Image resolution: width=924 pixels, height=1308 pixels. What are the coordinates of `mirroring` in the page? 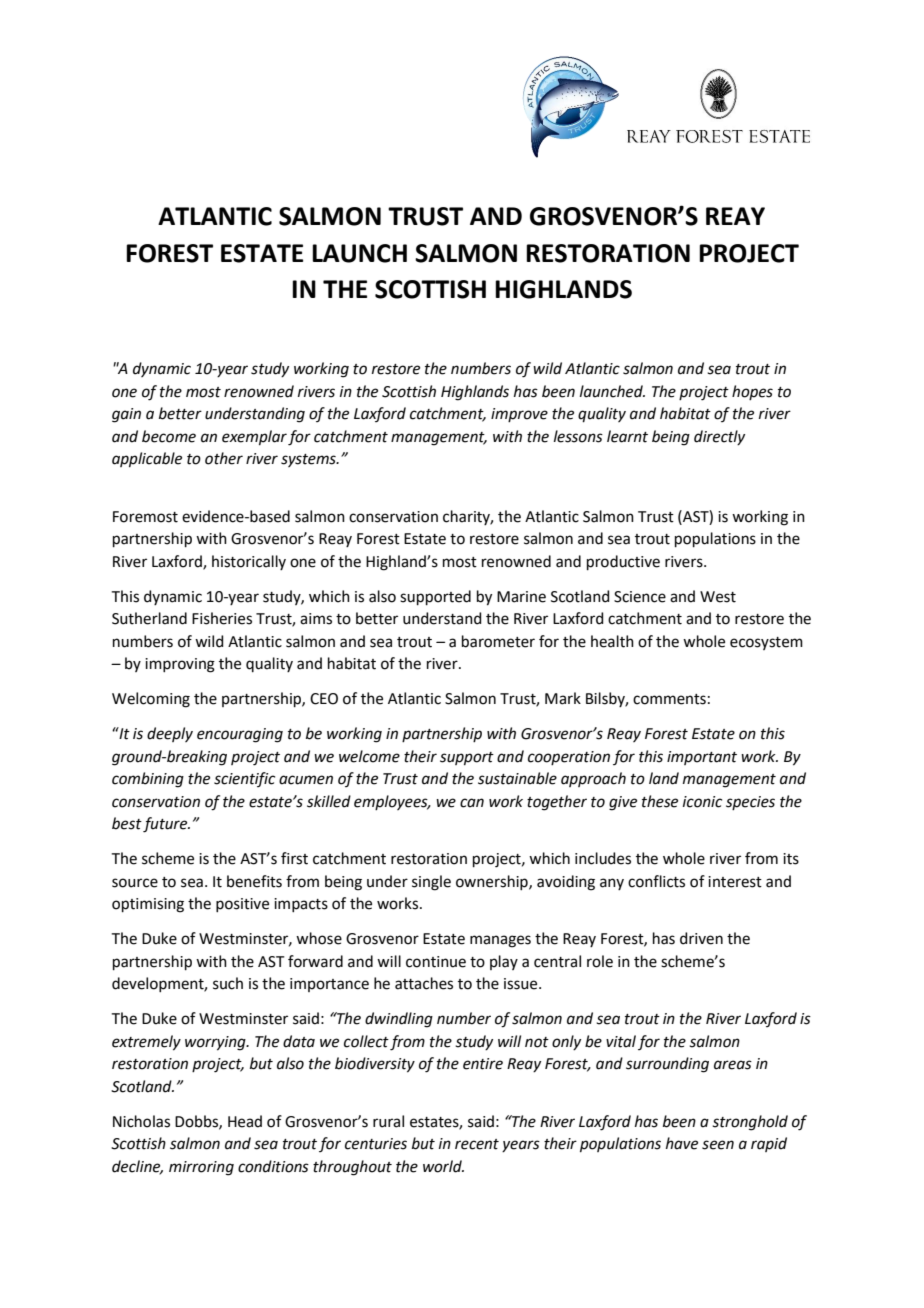 It's located at (201, 1168).
